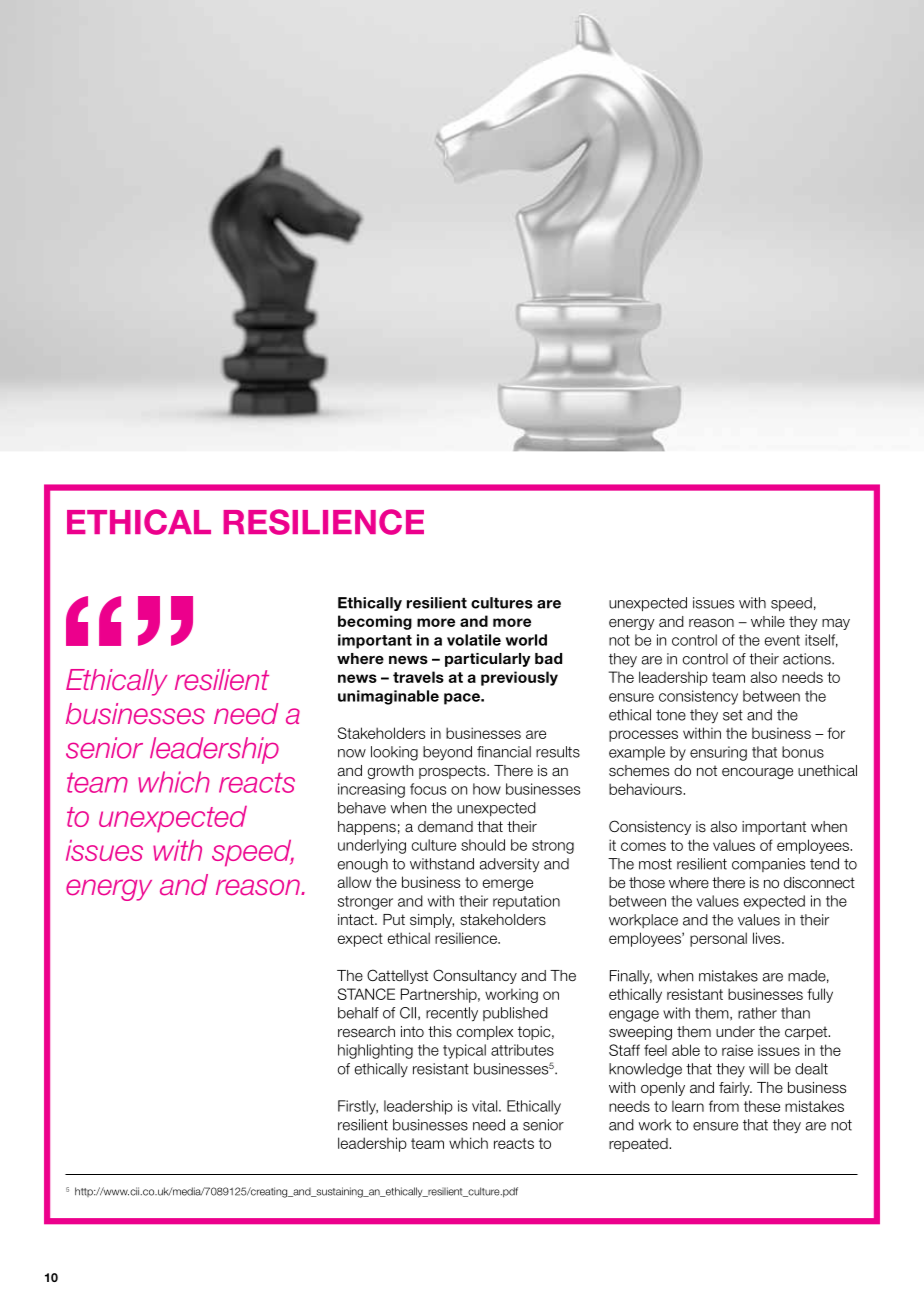  What do you see at coordinates (428, 789) in the screenshot?
I see `focus` at bounding box center [428, 789].
